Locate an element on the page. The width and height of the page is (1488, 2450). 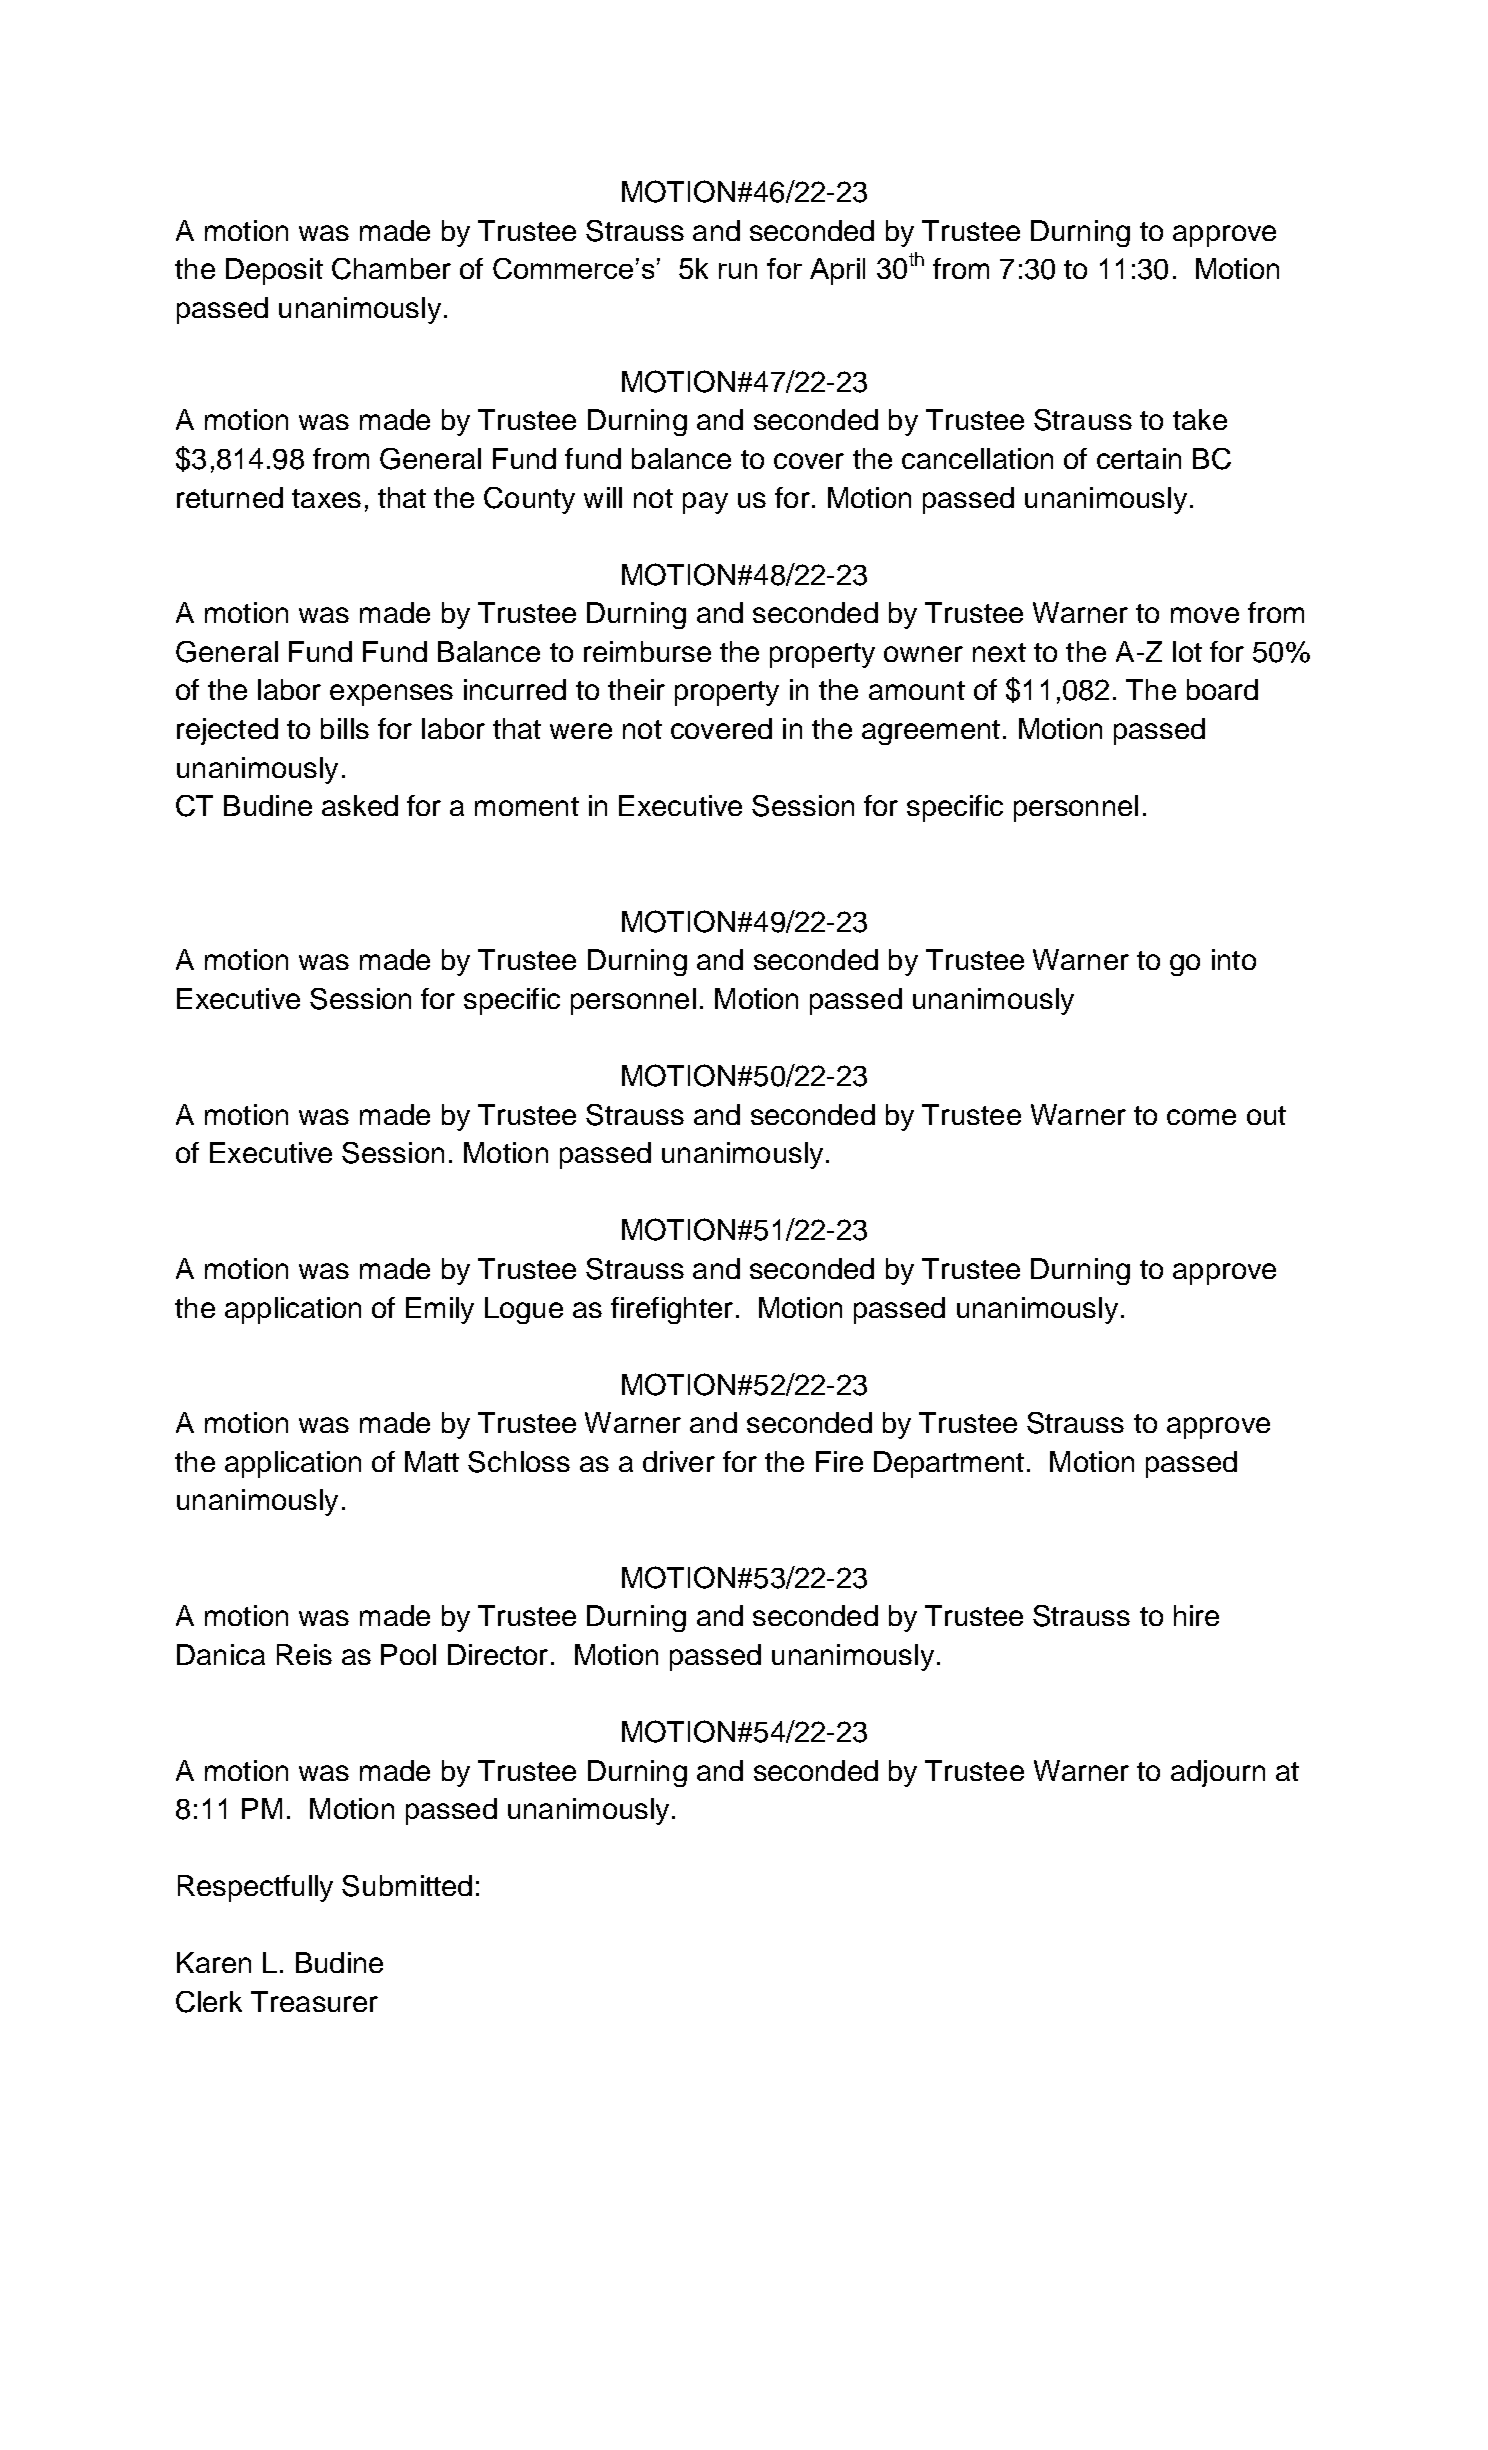
take is located at coordinates (1200, 419).
